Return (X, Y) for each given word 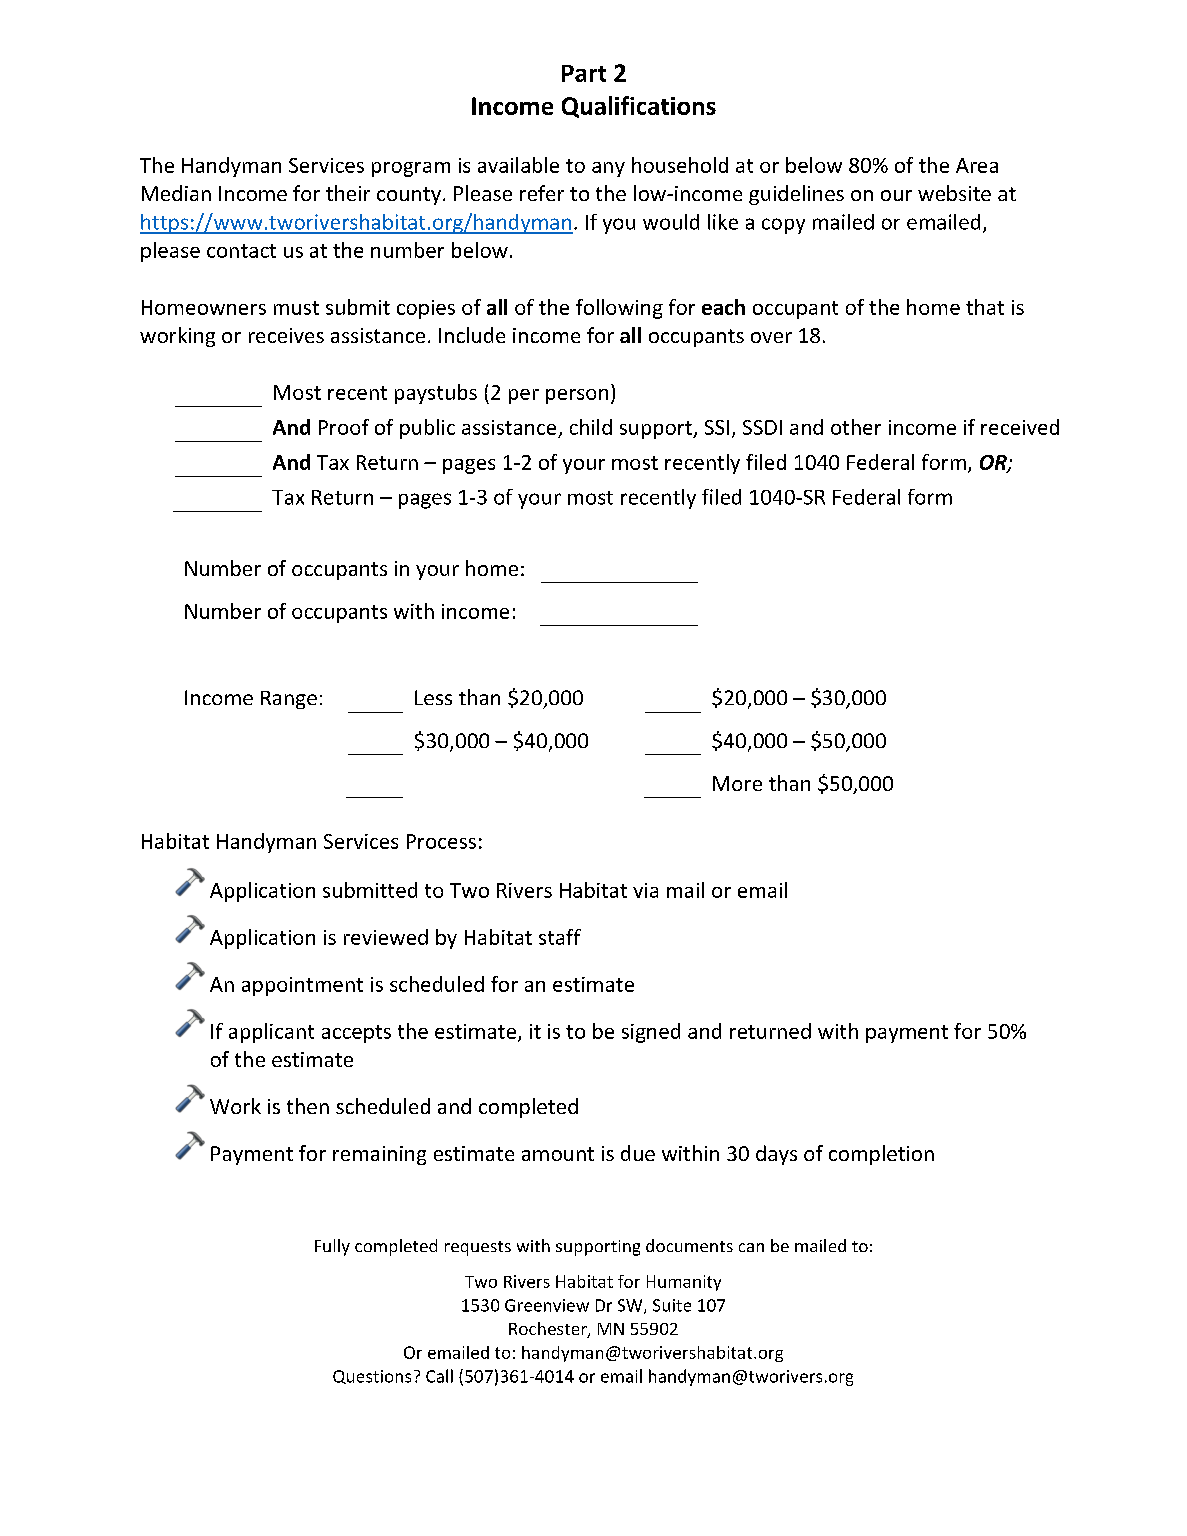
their (348, 193)
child (591, 427)
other (856, 427)
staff (560, 937)
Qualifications (639, 107)
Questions (372, 1377)
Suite (672, 1305)
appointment (302, 986)
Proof (344, 427)
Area (977, 165)
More (737, 783)
